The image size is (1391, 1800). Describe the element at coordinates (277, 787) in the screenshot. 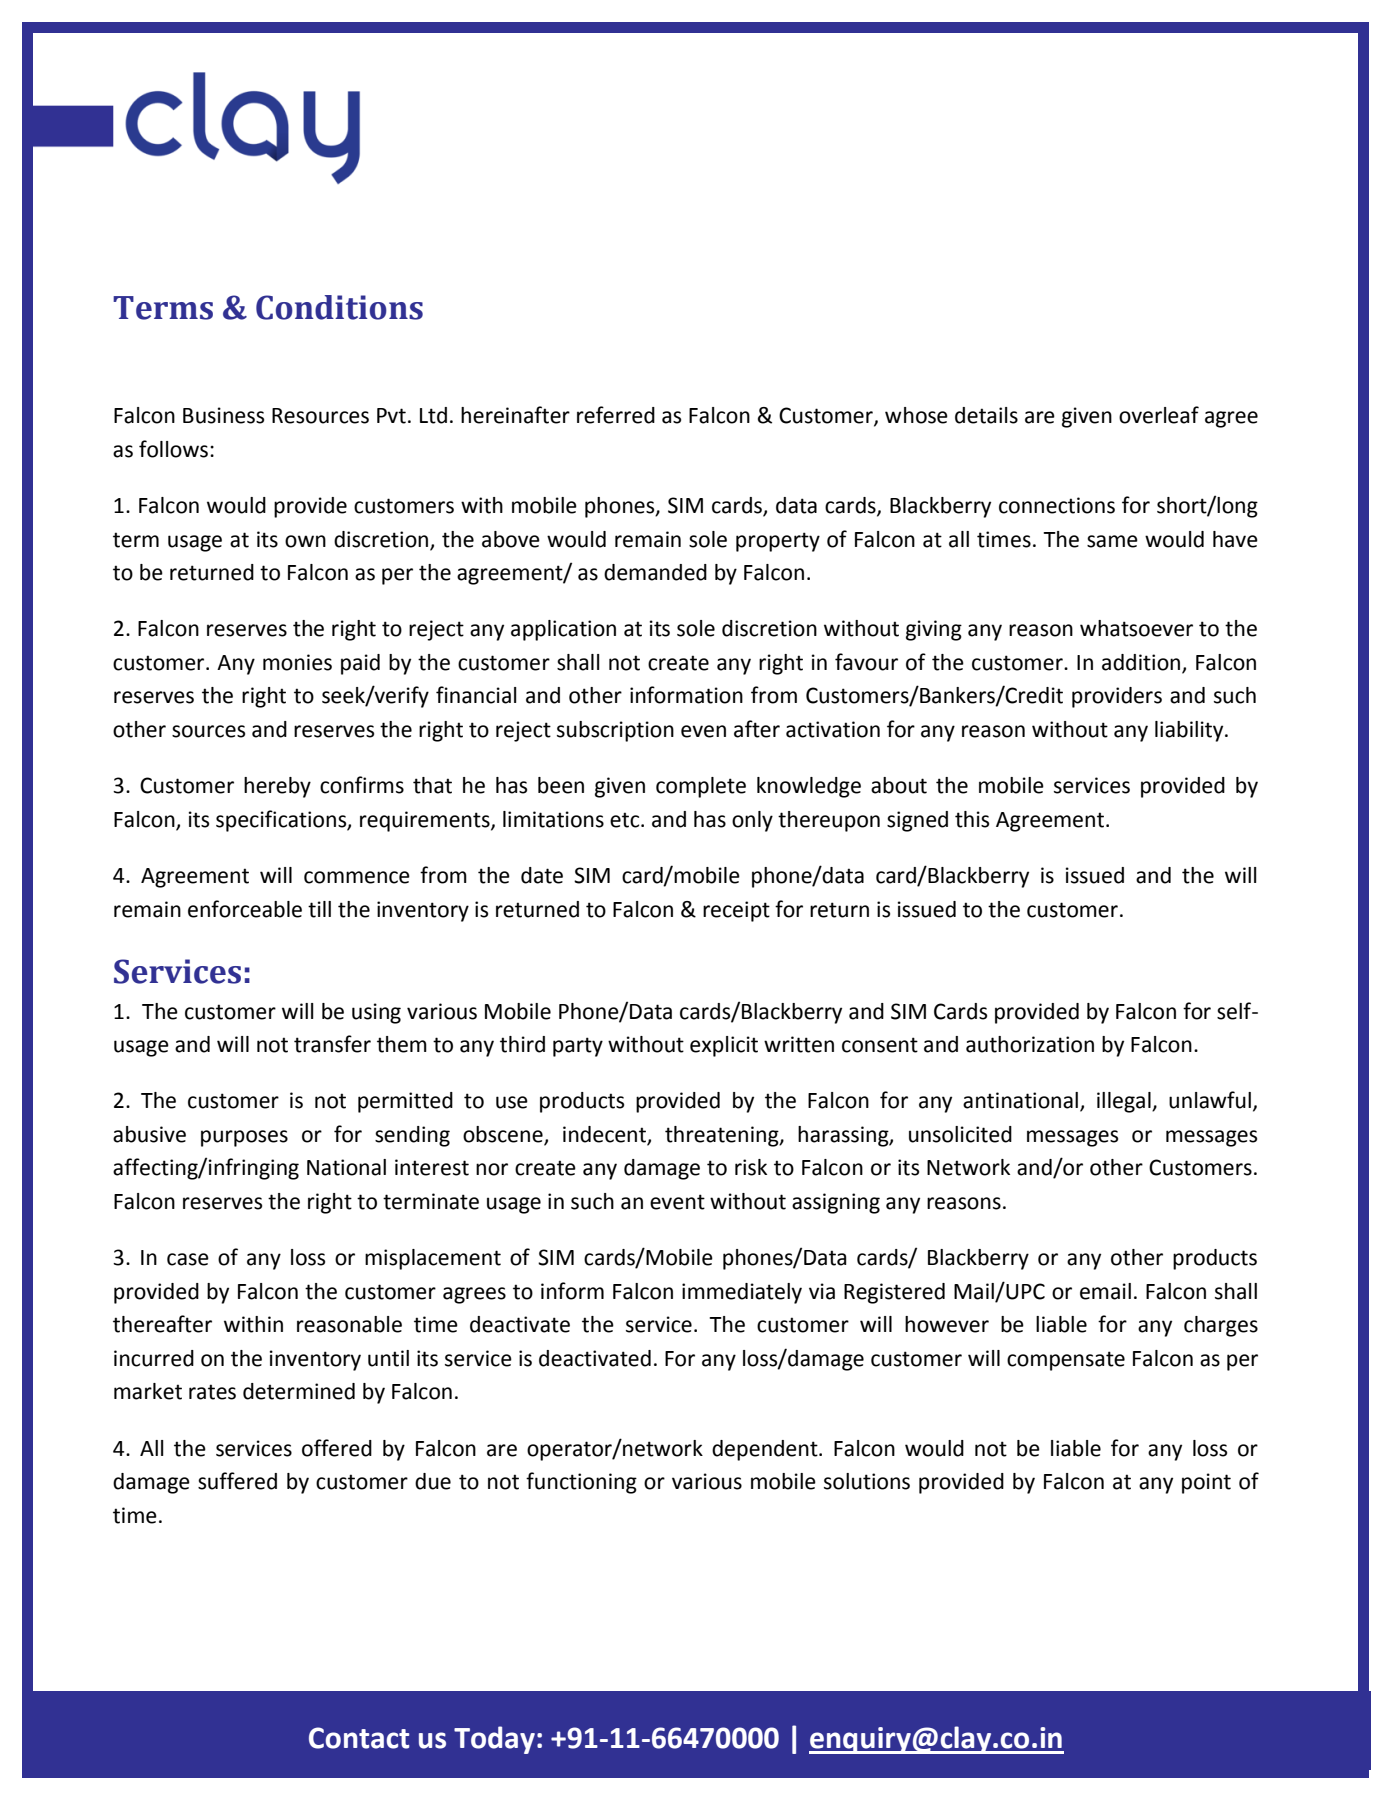

I see `hereby` at that location.
